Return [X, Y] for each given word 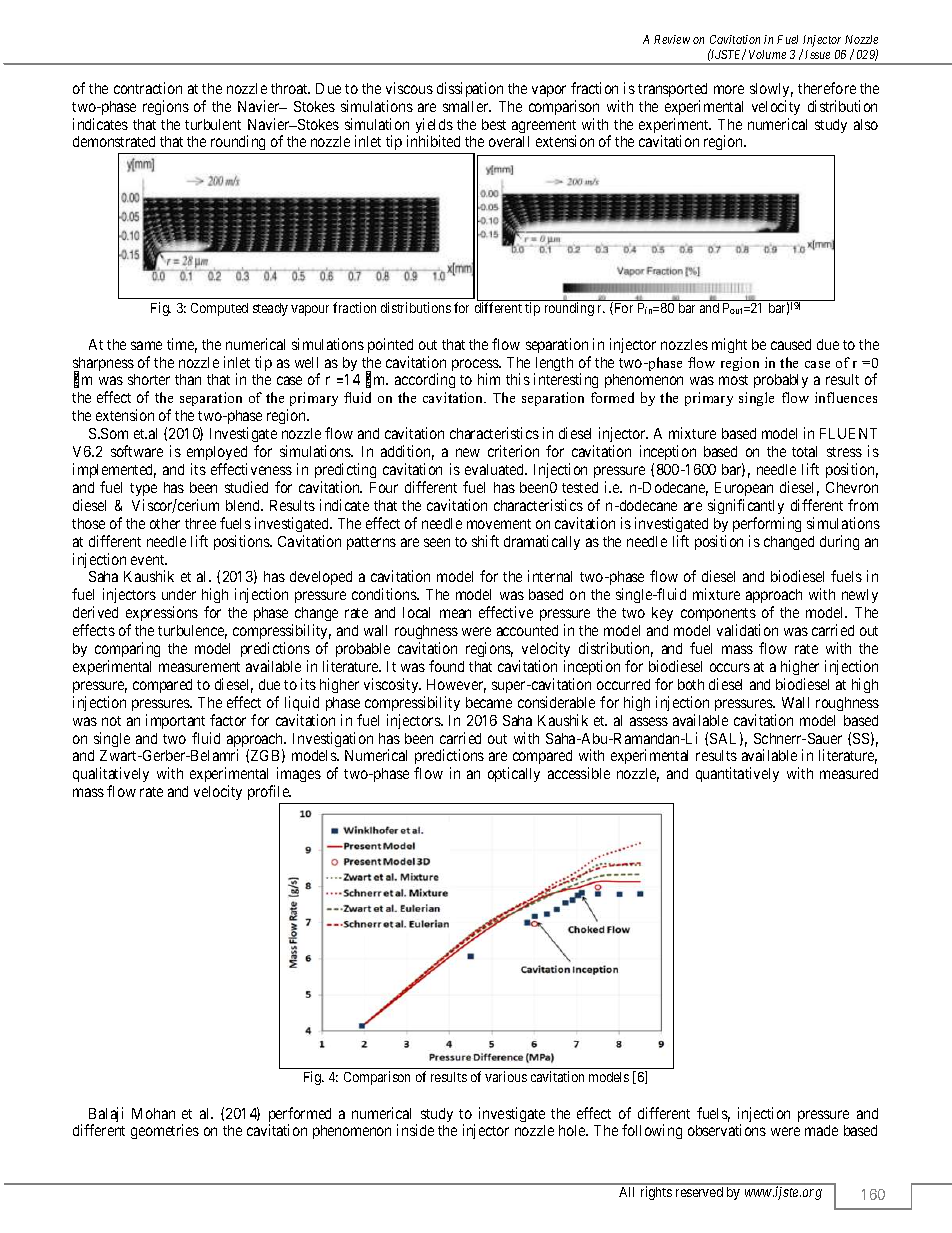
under [179, 594]
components [718, 614]
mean [455, 613]
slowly [771, 90]
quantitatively [737, 774]
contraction [148, 88]
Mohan [153, 1113]
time [182, 345]
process [476, 366]
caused [791, 344]
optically [514, 774]
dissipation [470, 89]
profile [269, 792]
